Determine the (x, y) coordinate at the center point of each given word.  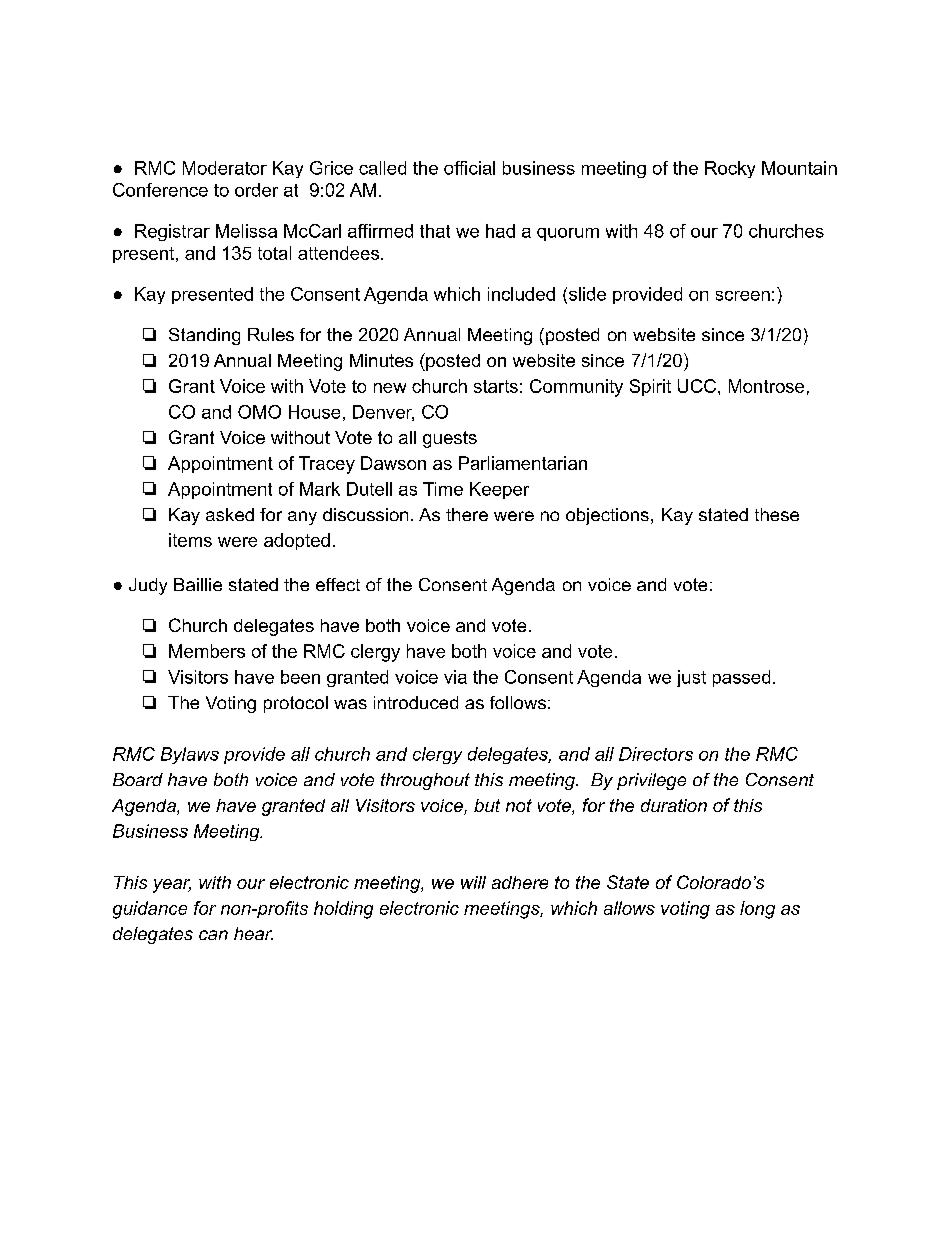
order (256, 190)
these (777, 514)
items (190, 540)
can (213, 935)
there (467, 514)
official (469, 168)
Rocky (730, 169)
